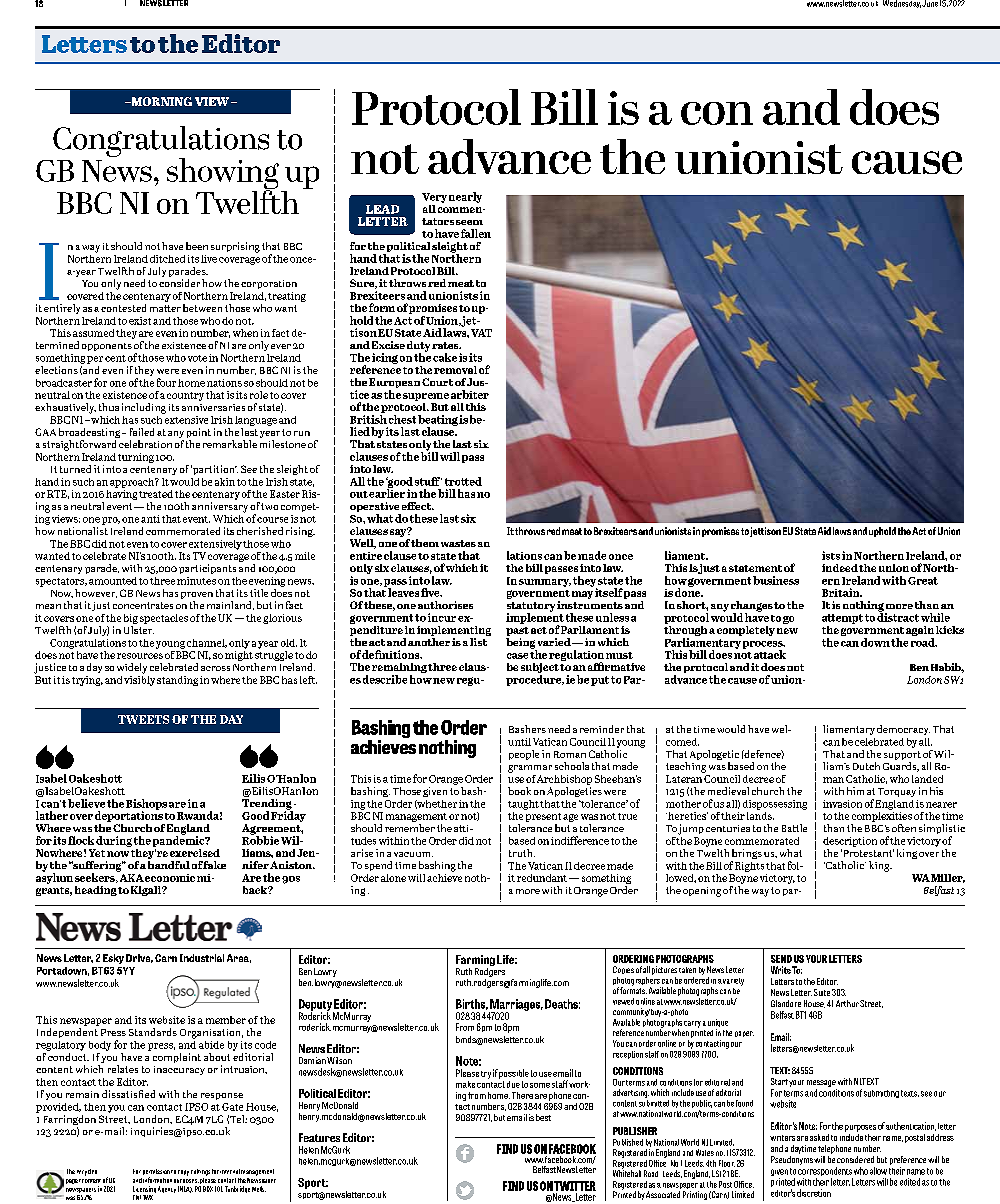  What do you see at coordinates (531, 608) in the page?
I see `statutory` at bounding box center [531, 608].
